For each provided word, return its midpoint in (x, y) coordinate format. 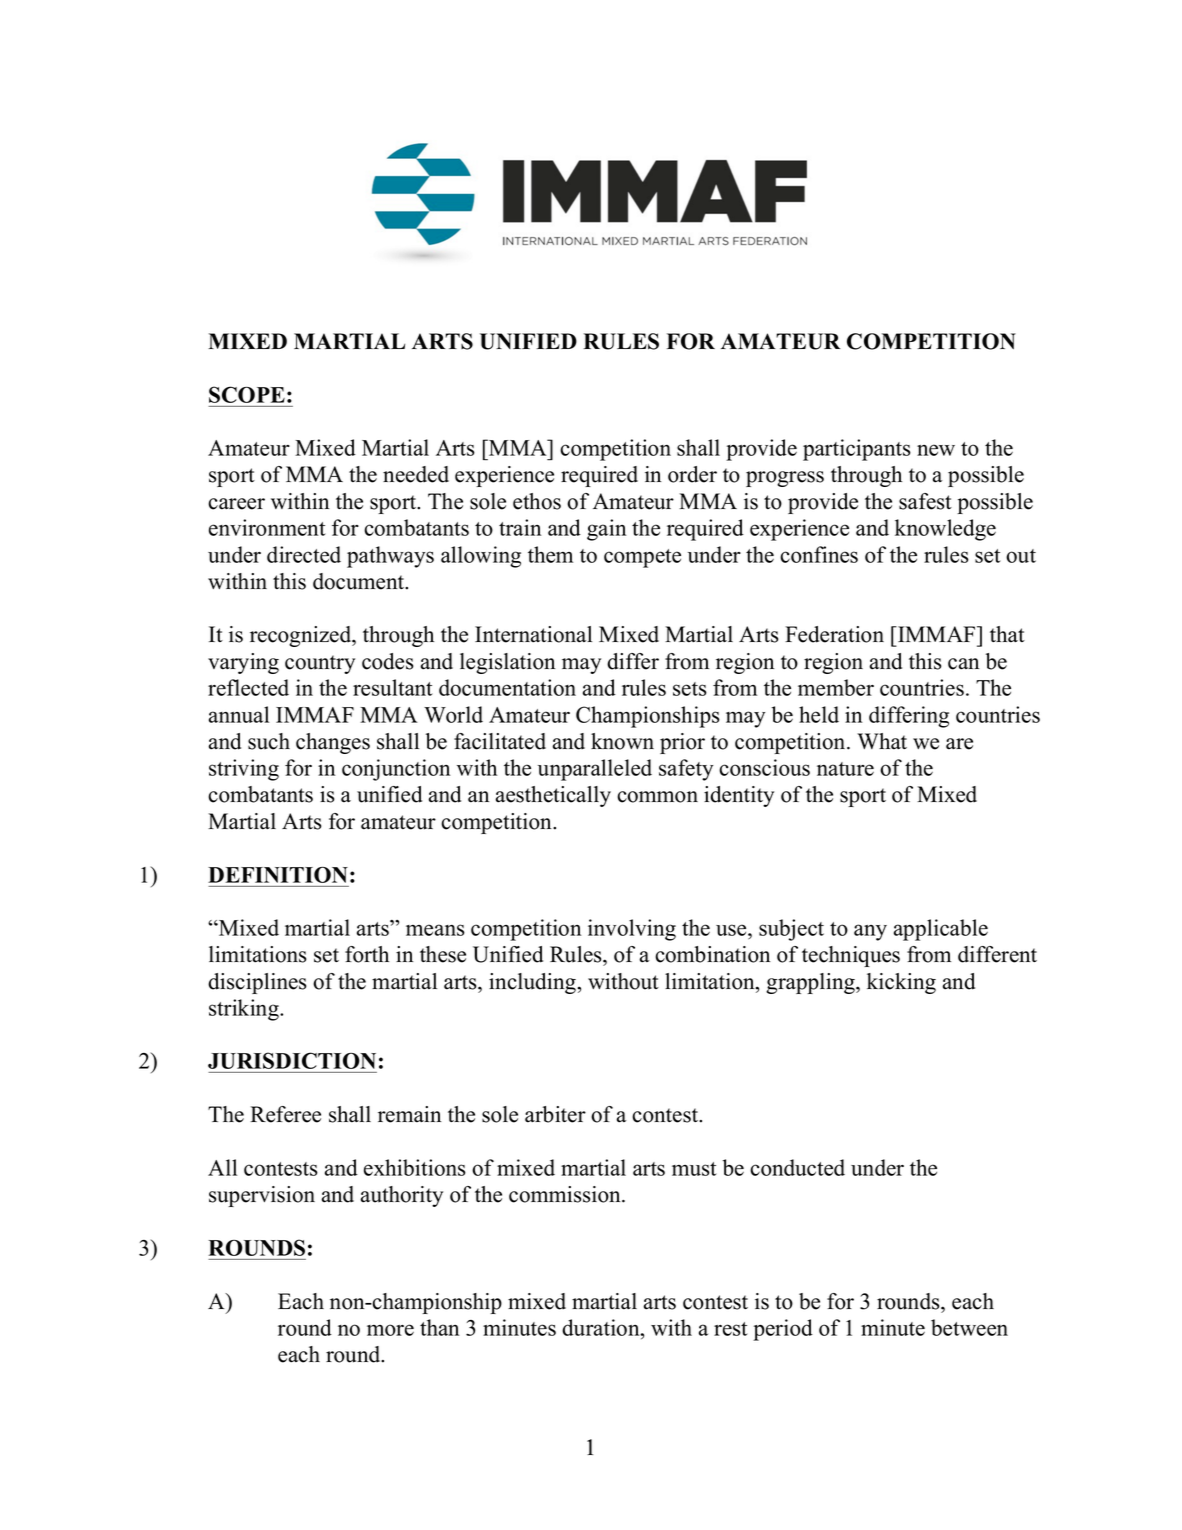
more (390, 1330)
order (692, 474)
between (969, 1327)
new (936, 450)
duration (602, 1327)
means (435, 930)
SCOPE (247, 394)
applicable (941, 930)
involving (632, 930)
